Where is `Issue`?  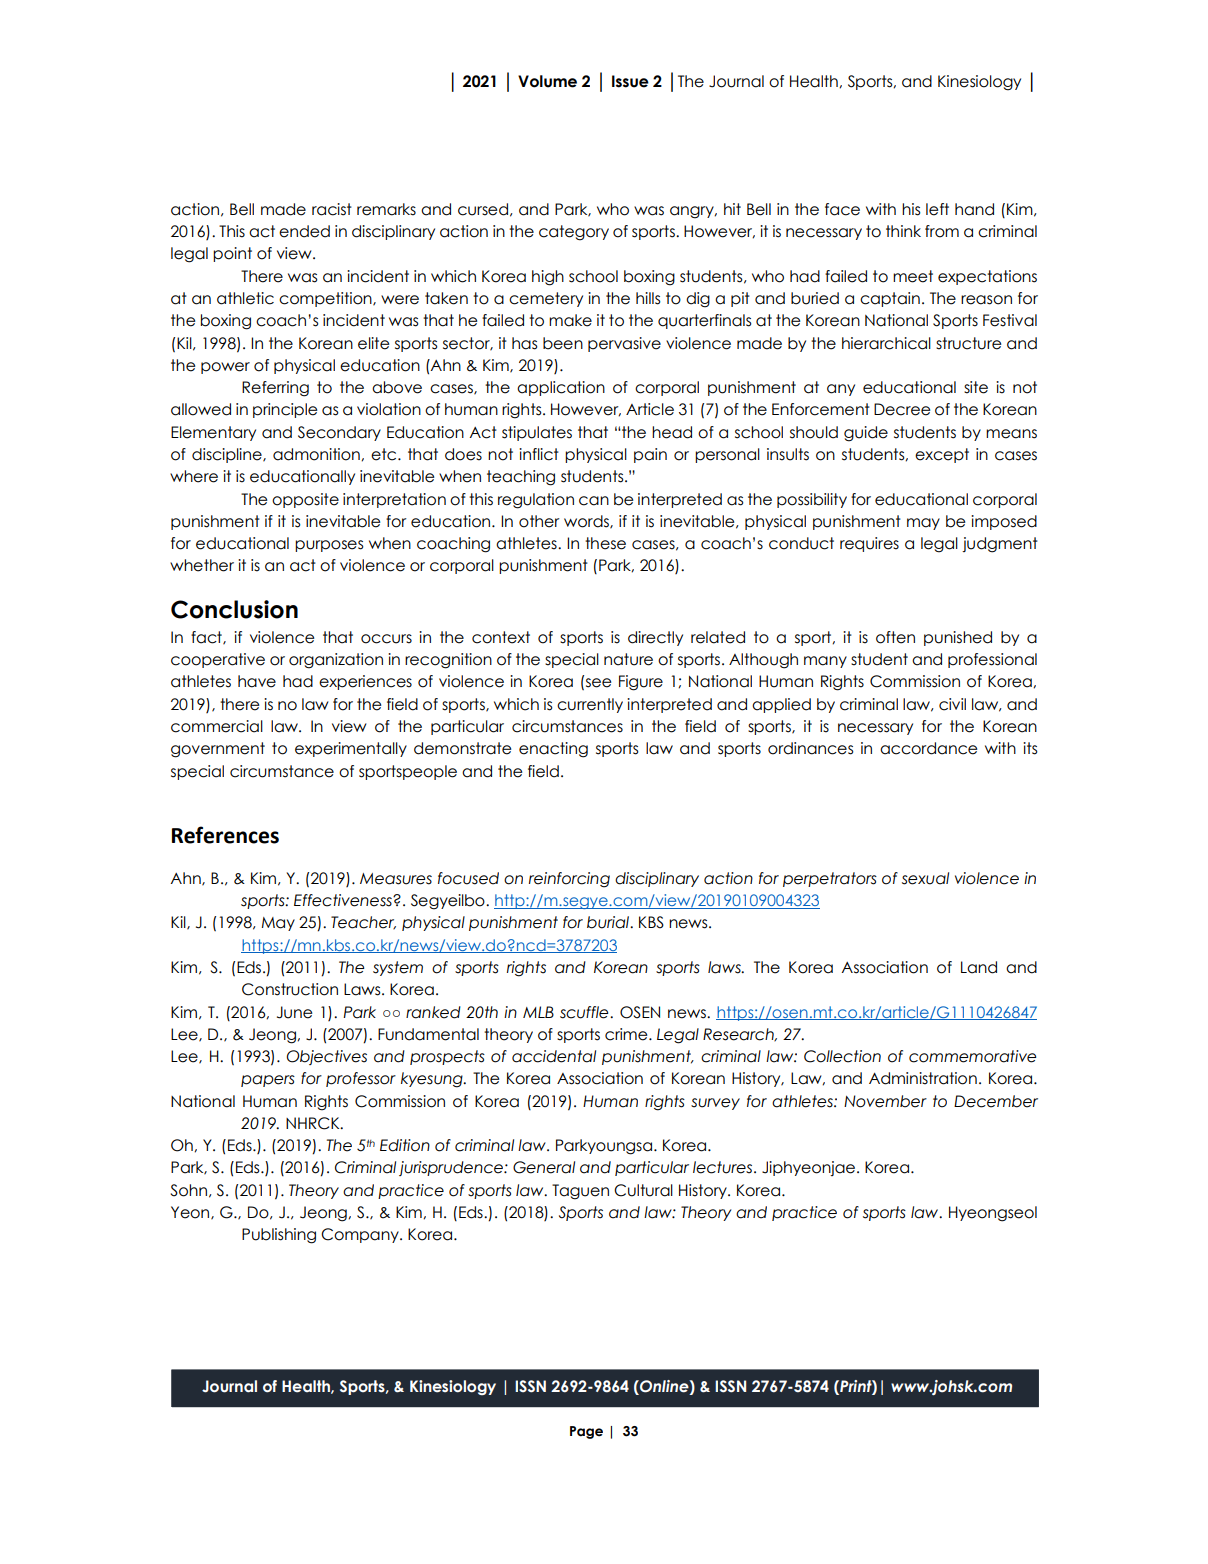
Issue is located at coordinates (630, 81).
